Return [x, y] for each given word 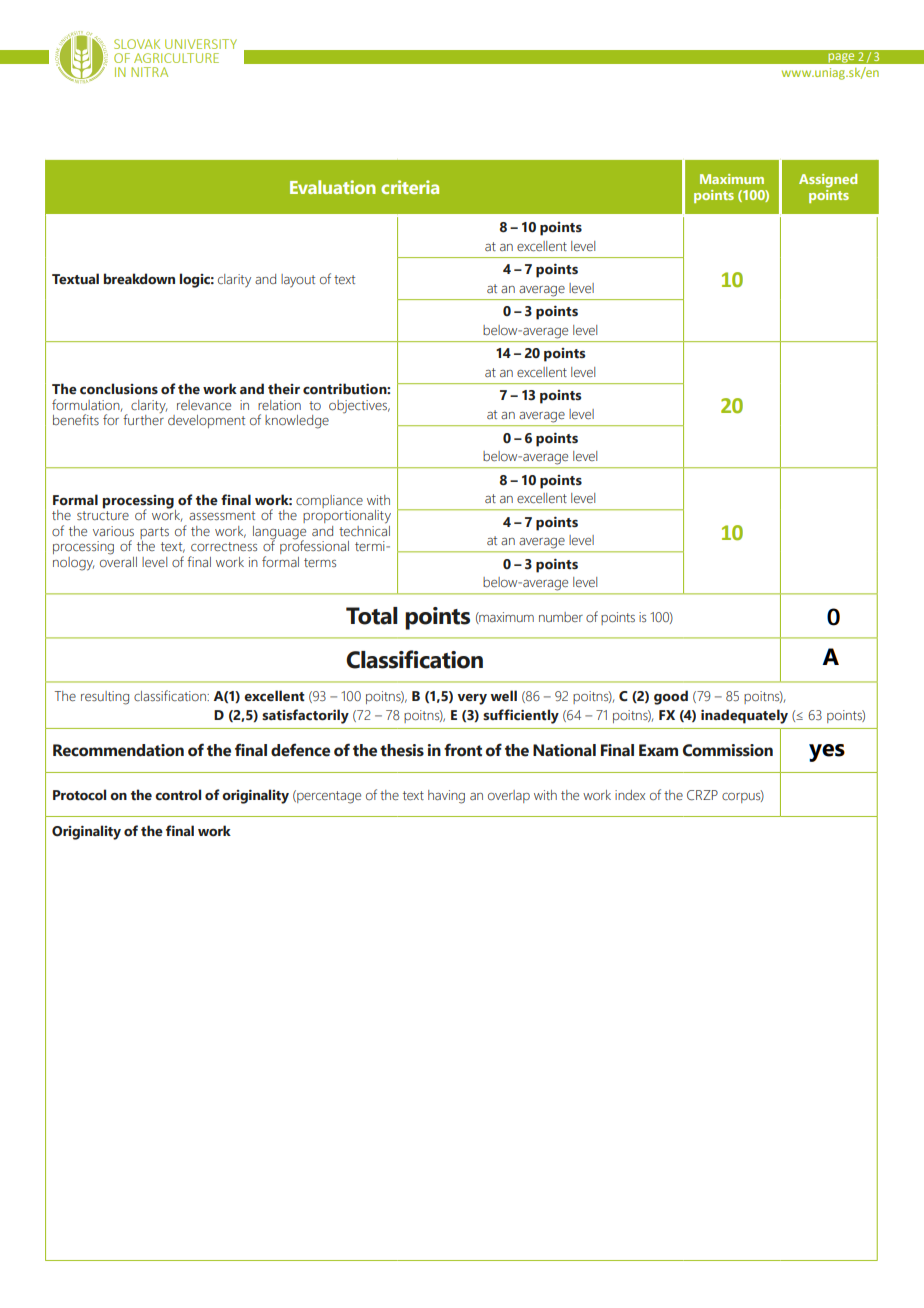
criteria [410, 187]
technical [364, 530]
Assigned [828, 181]
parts [154, 534]
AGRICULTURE [176, 58]
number [561, 617]
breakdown [139, 279]
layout [298, 280]
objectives [359, 407]
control [178, 795]
